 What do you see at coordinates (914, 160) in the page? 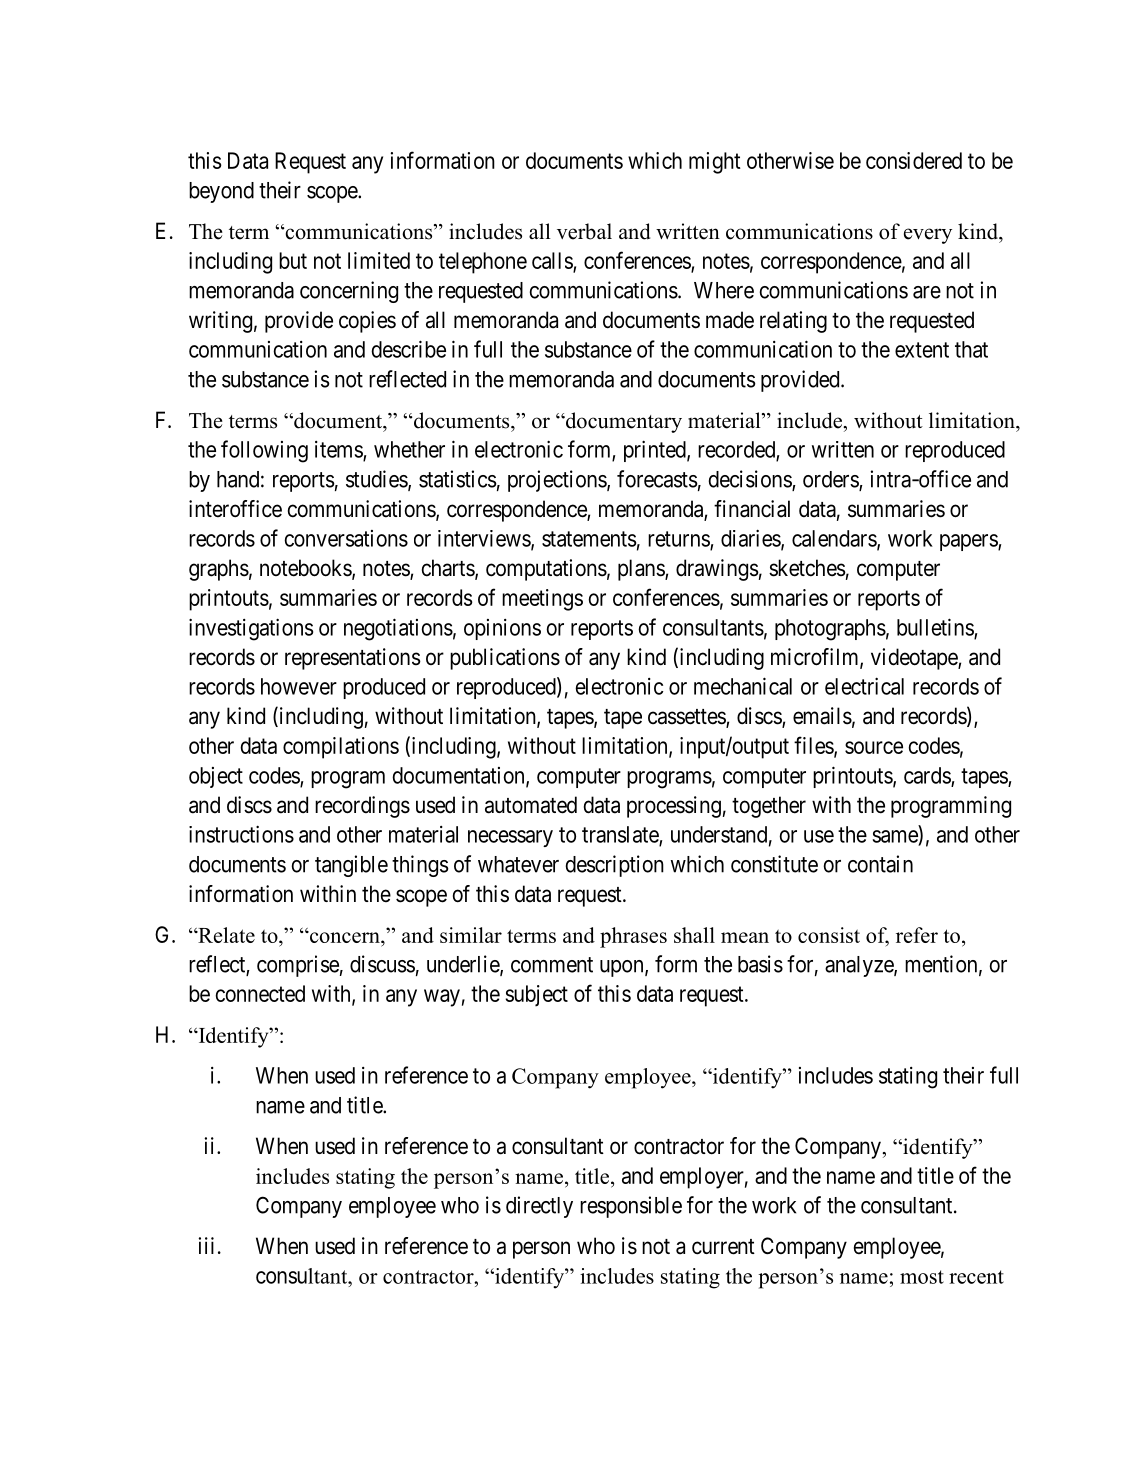
I see `considered` at bounding box center [914, 160].
